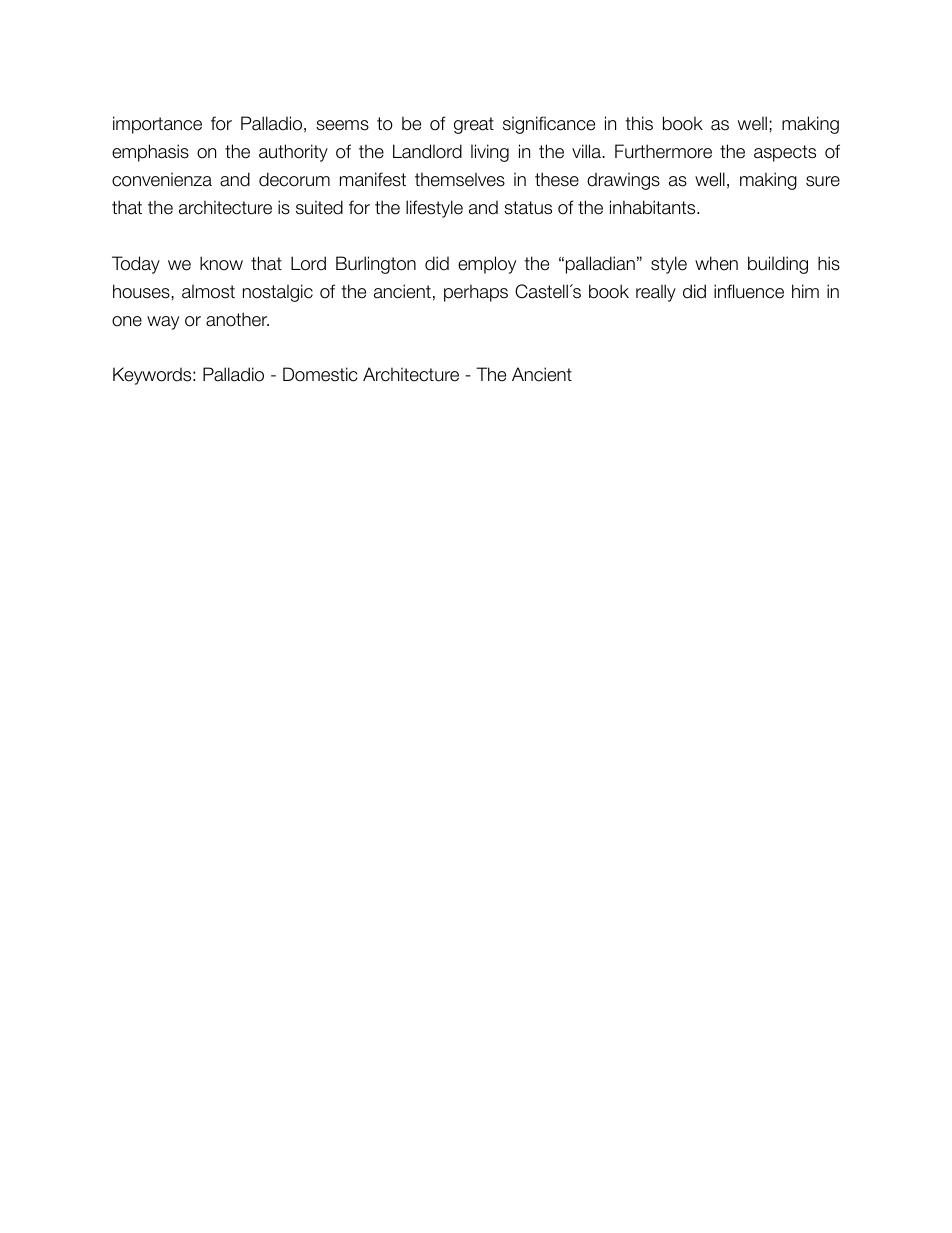  I want to click on Domestic, so click(320, 374).
